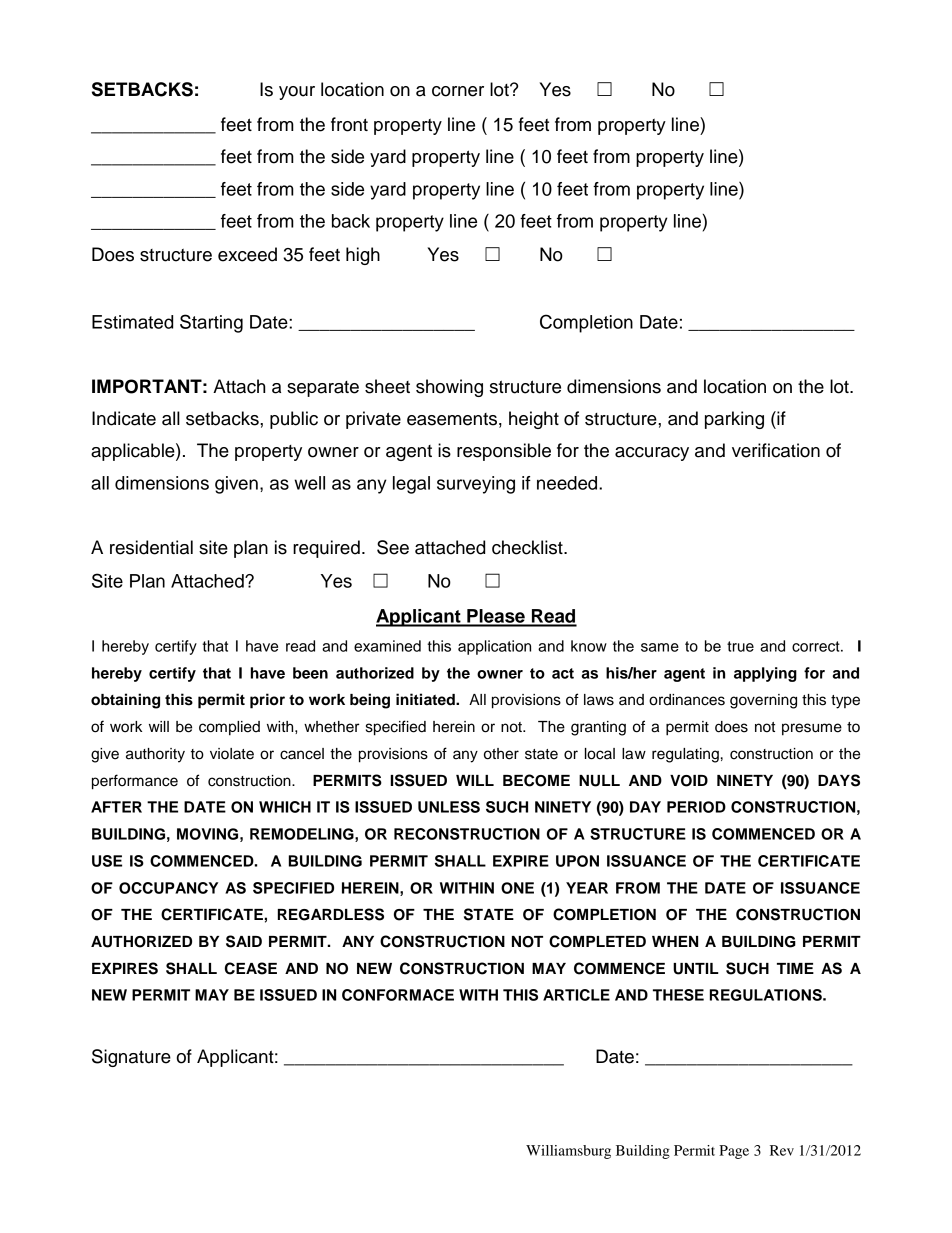 The image size is (952, 1233). I want to click on application, so click(494, 647).
